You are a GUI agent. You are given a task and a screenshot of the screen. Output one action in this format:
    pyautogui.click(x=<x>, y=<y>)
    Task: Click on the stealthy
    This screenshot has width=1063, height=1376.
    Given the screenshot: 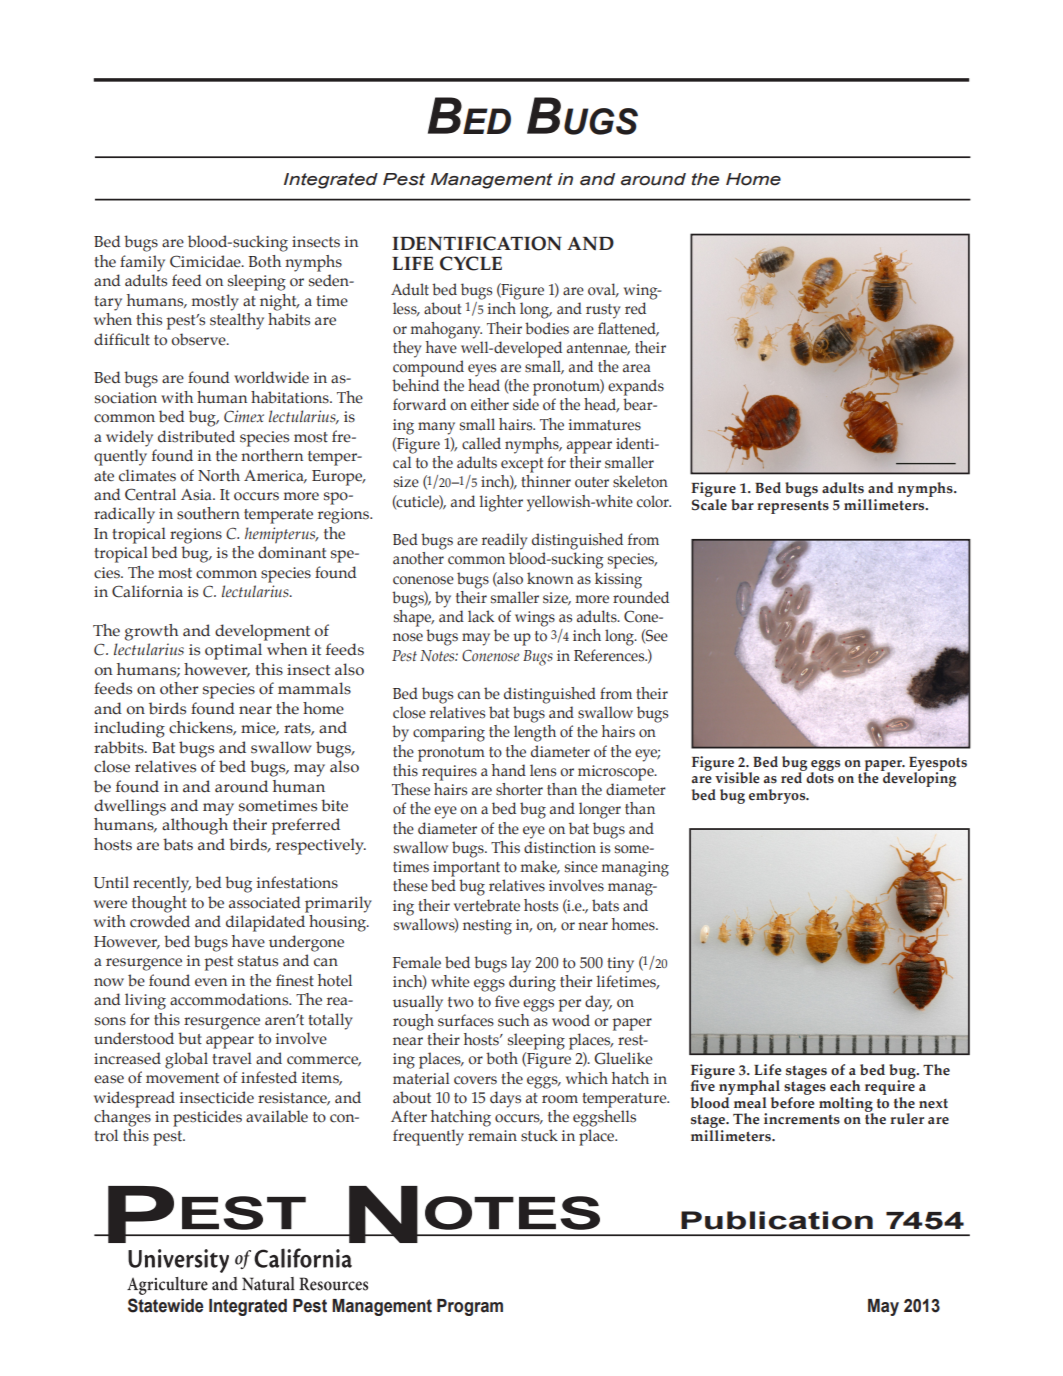 What is the action you would take?
    pyautogui.click(x=237, y=320)
